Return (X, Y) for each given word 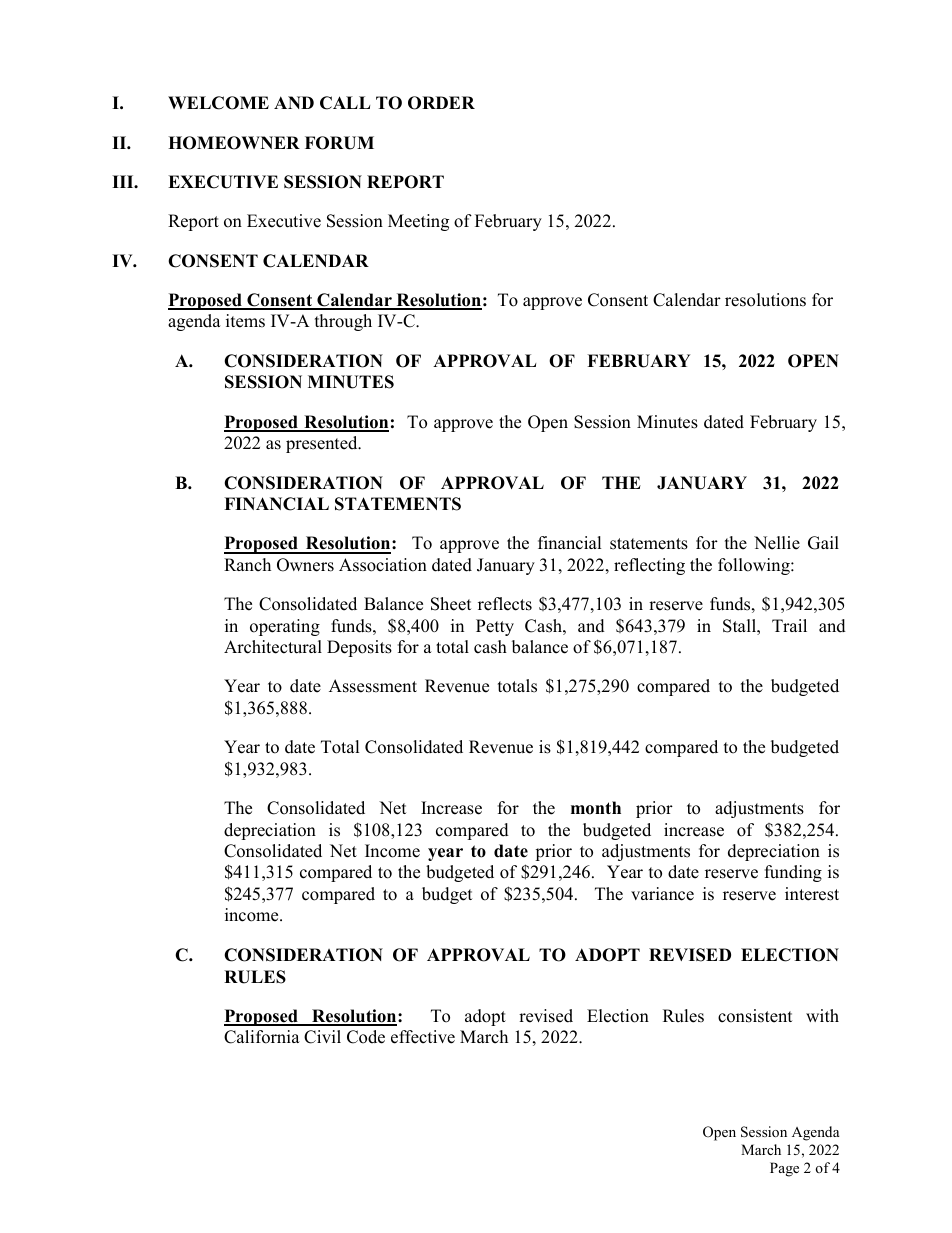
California (262, 1037)
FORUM (339, 143)
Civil (322, 1037)
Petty (495, 627)
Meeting (418, 222)
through (343, 322)
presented (323, 444)
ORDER (441, 103)
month (596, 808)
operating (285, 627)
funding (793, 873)
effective (423, 1037)
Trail (789, 625)
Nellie (777, 543)
